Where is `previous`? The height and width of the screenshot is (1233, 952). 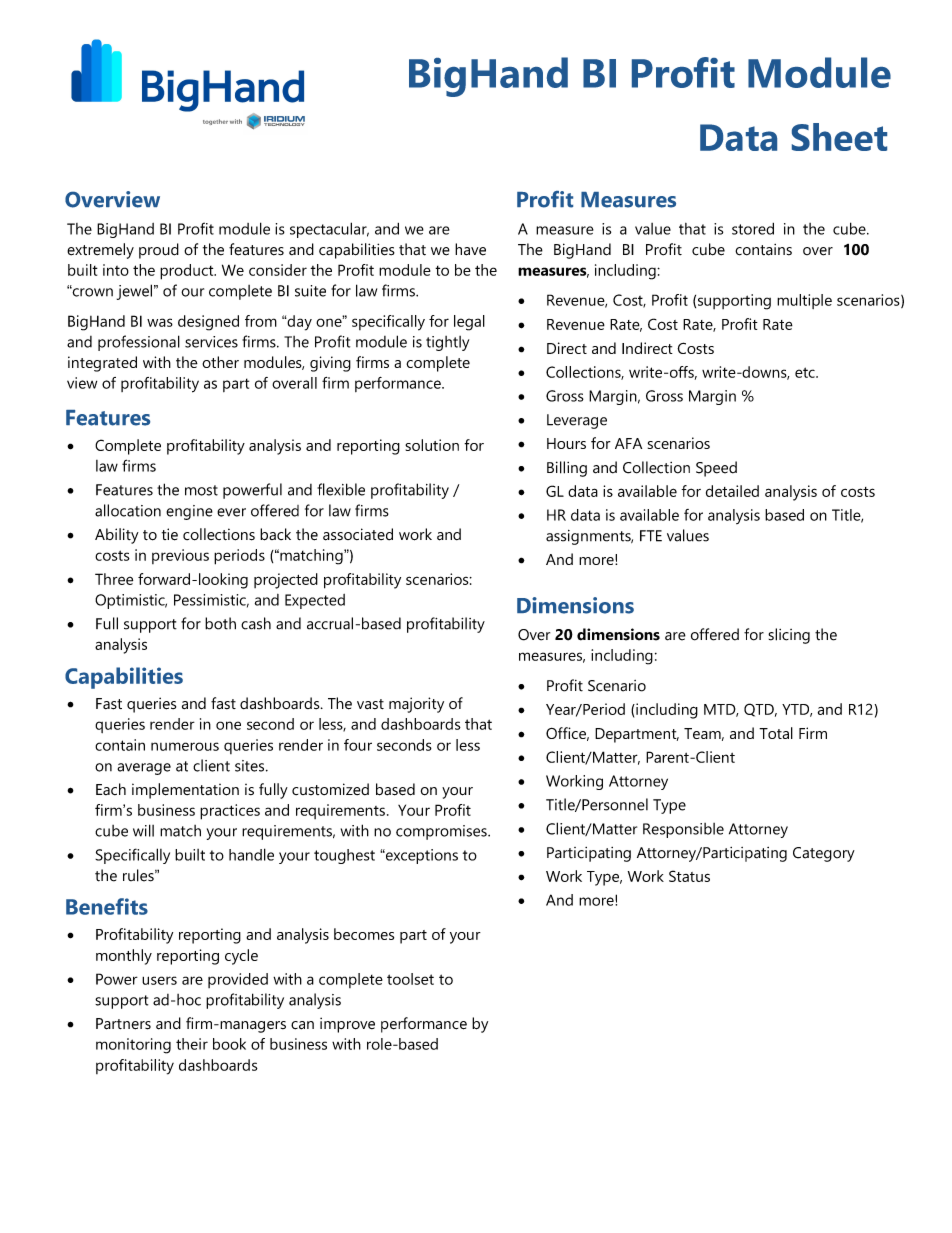
previous is located at coordinates (180, 556).
